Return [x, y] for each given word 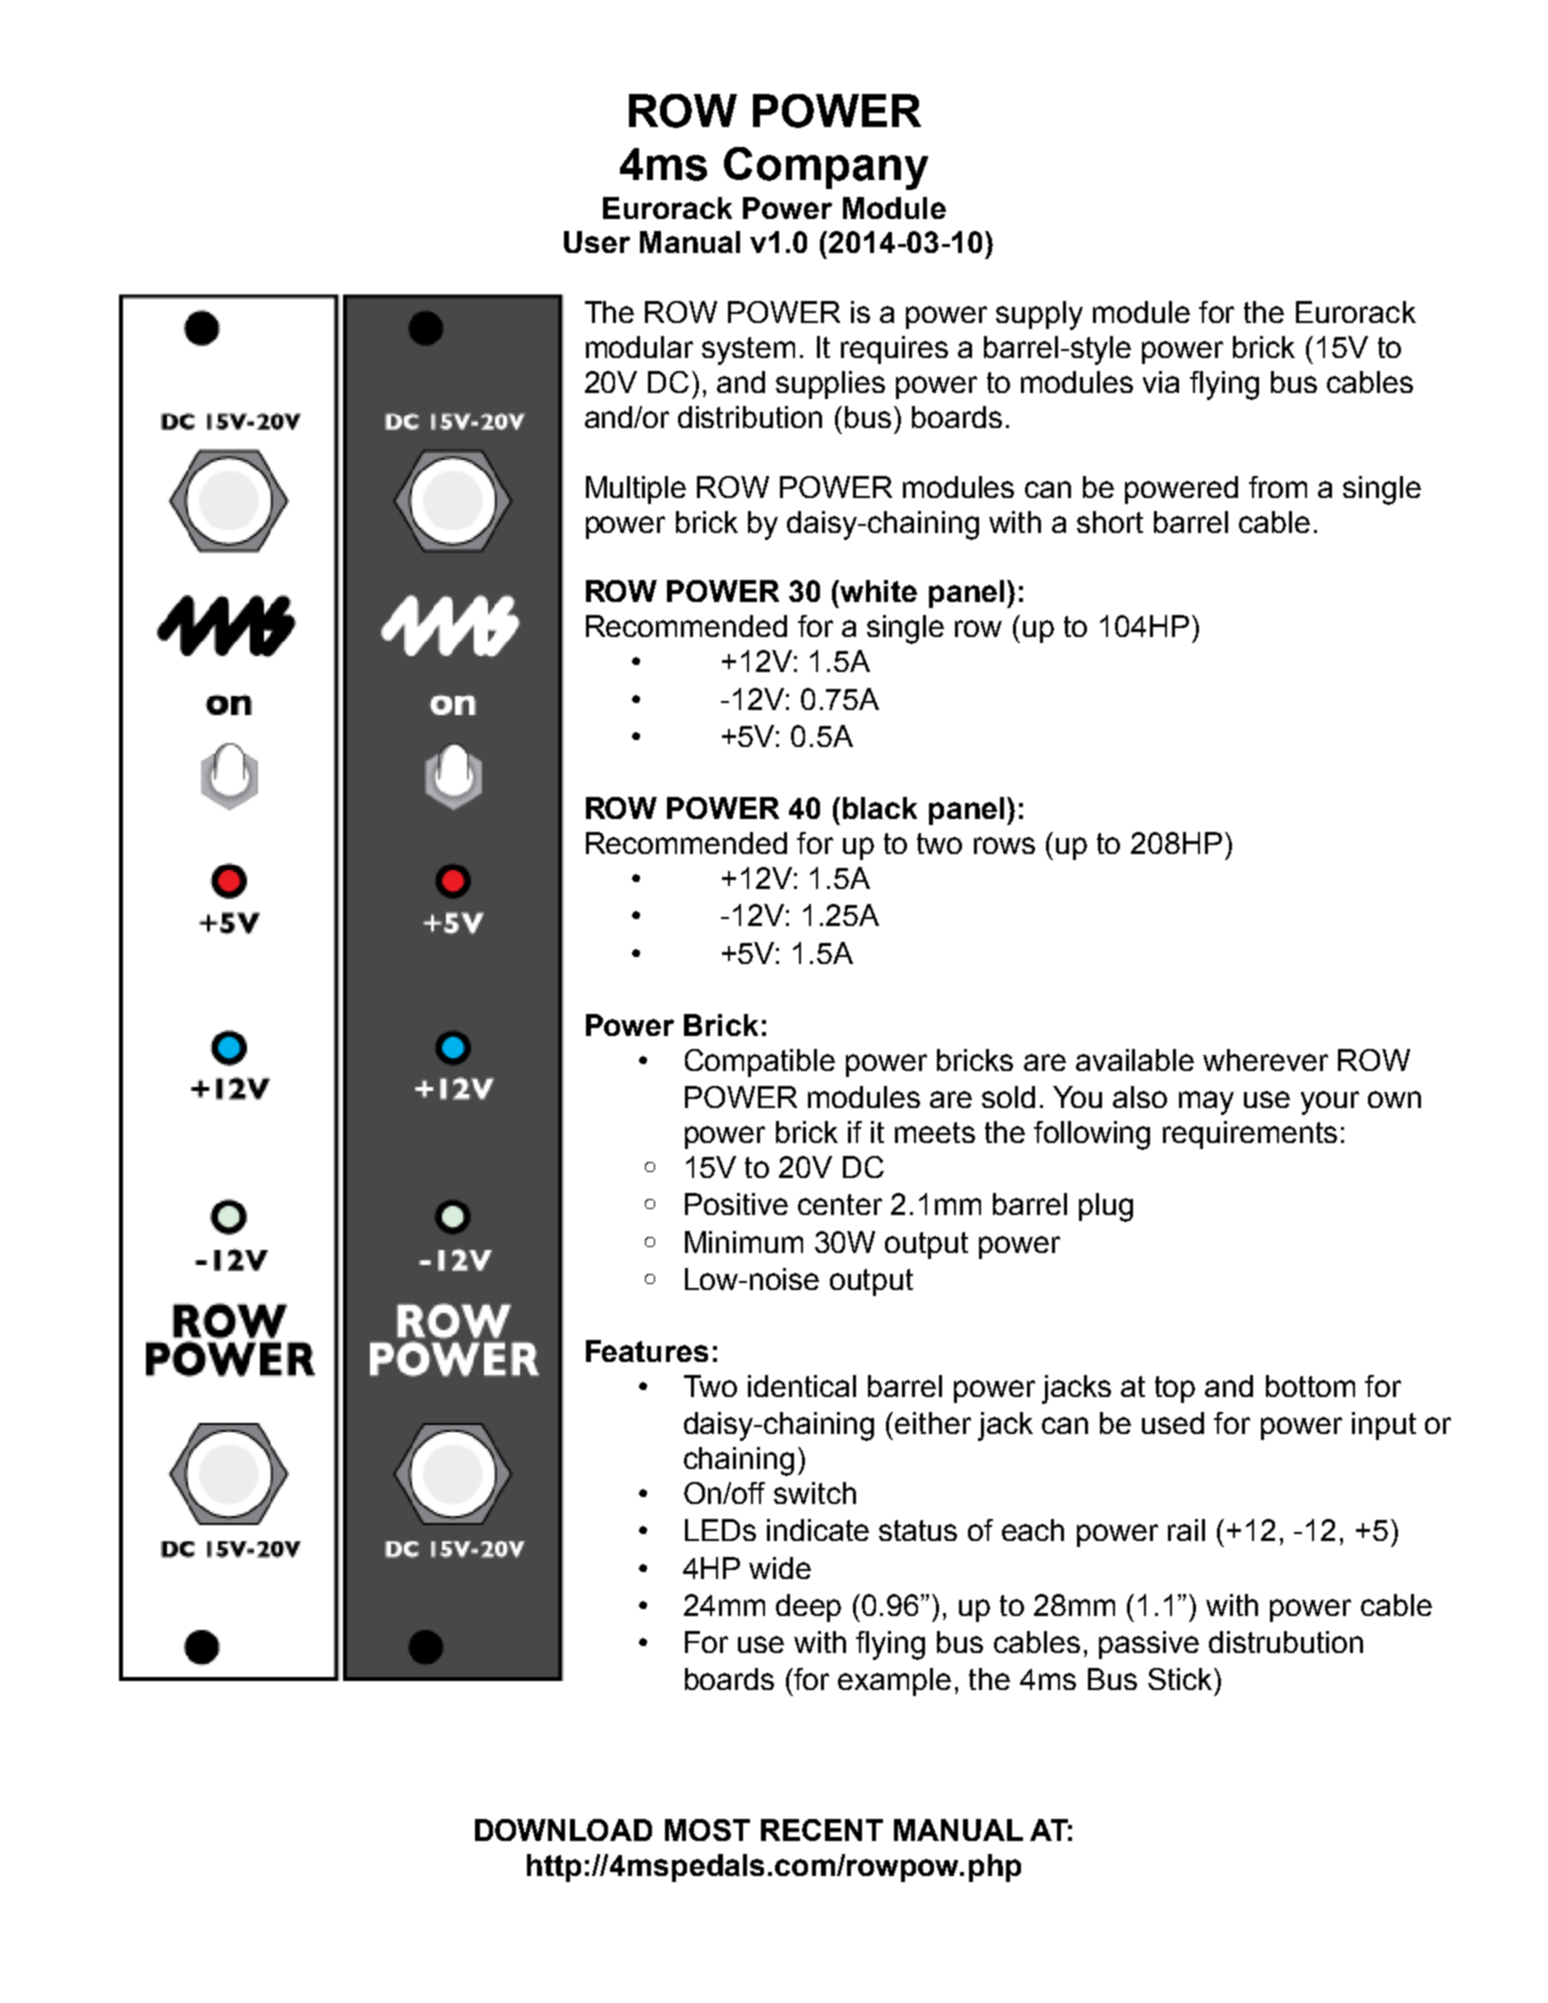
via [1161, 382]
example [894, 1682]
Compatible [760, 1063]
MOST [707, 1830]
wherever [1265, 1060]
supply [1039, 315]
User [597, 242]
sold [1008, 1097]
